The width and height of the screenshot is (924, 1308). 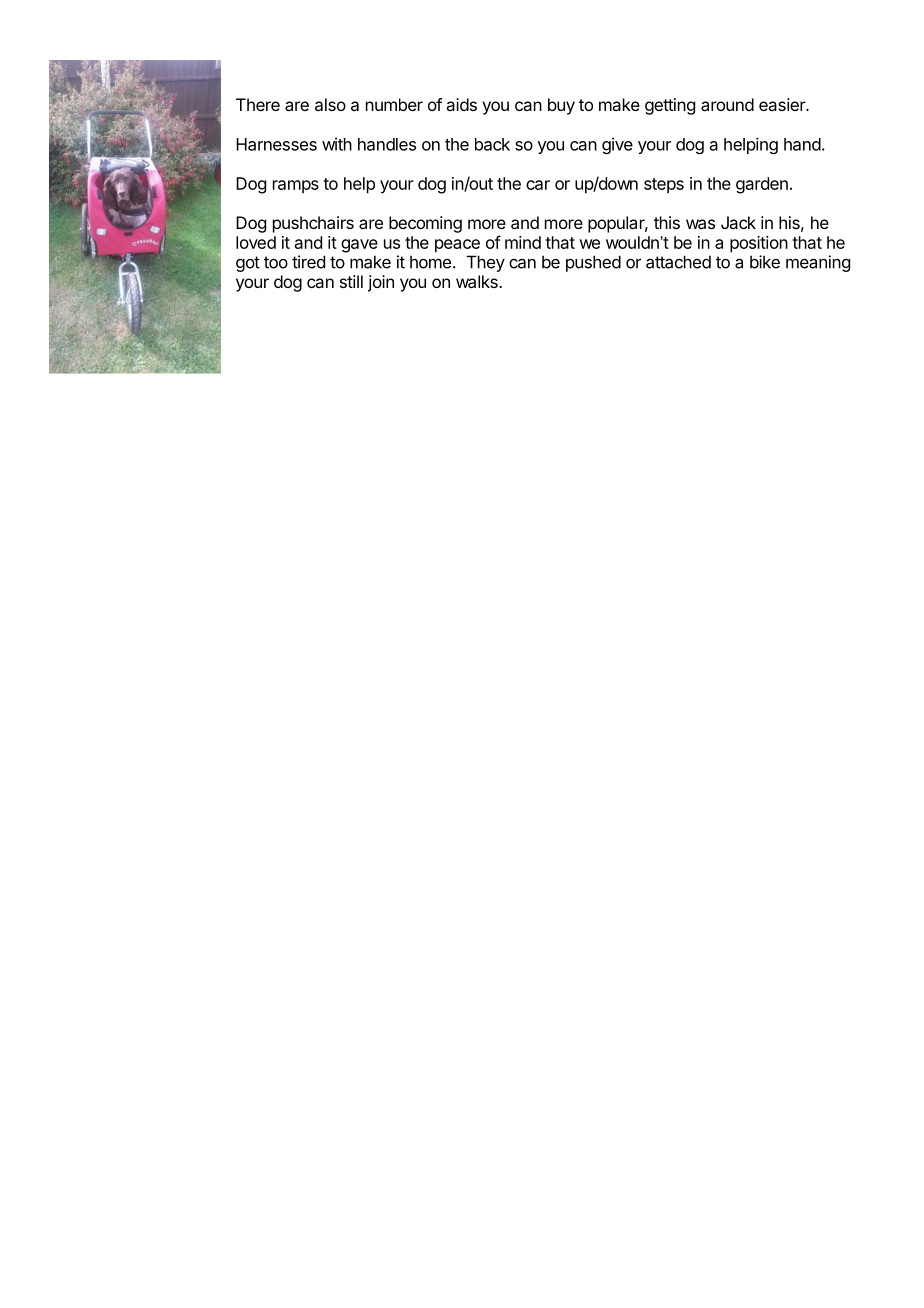 What do you see at coordinates (727, 104) in the screenshot?
I see `around` at bounding box center [727, 104].
